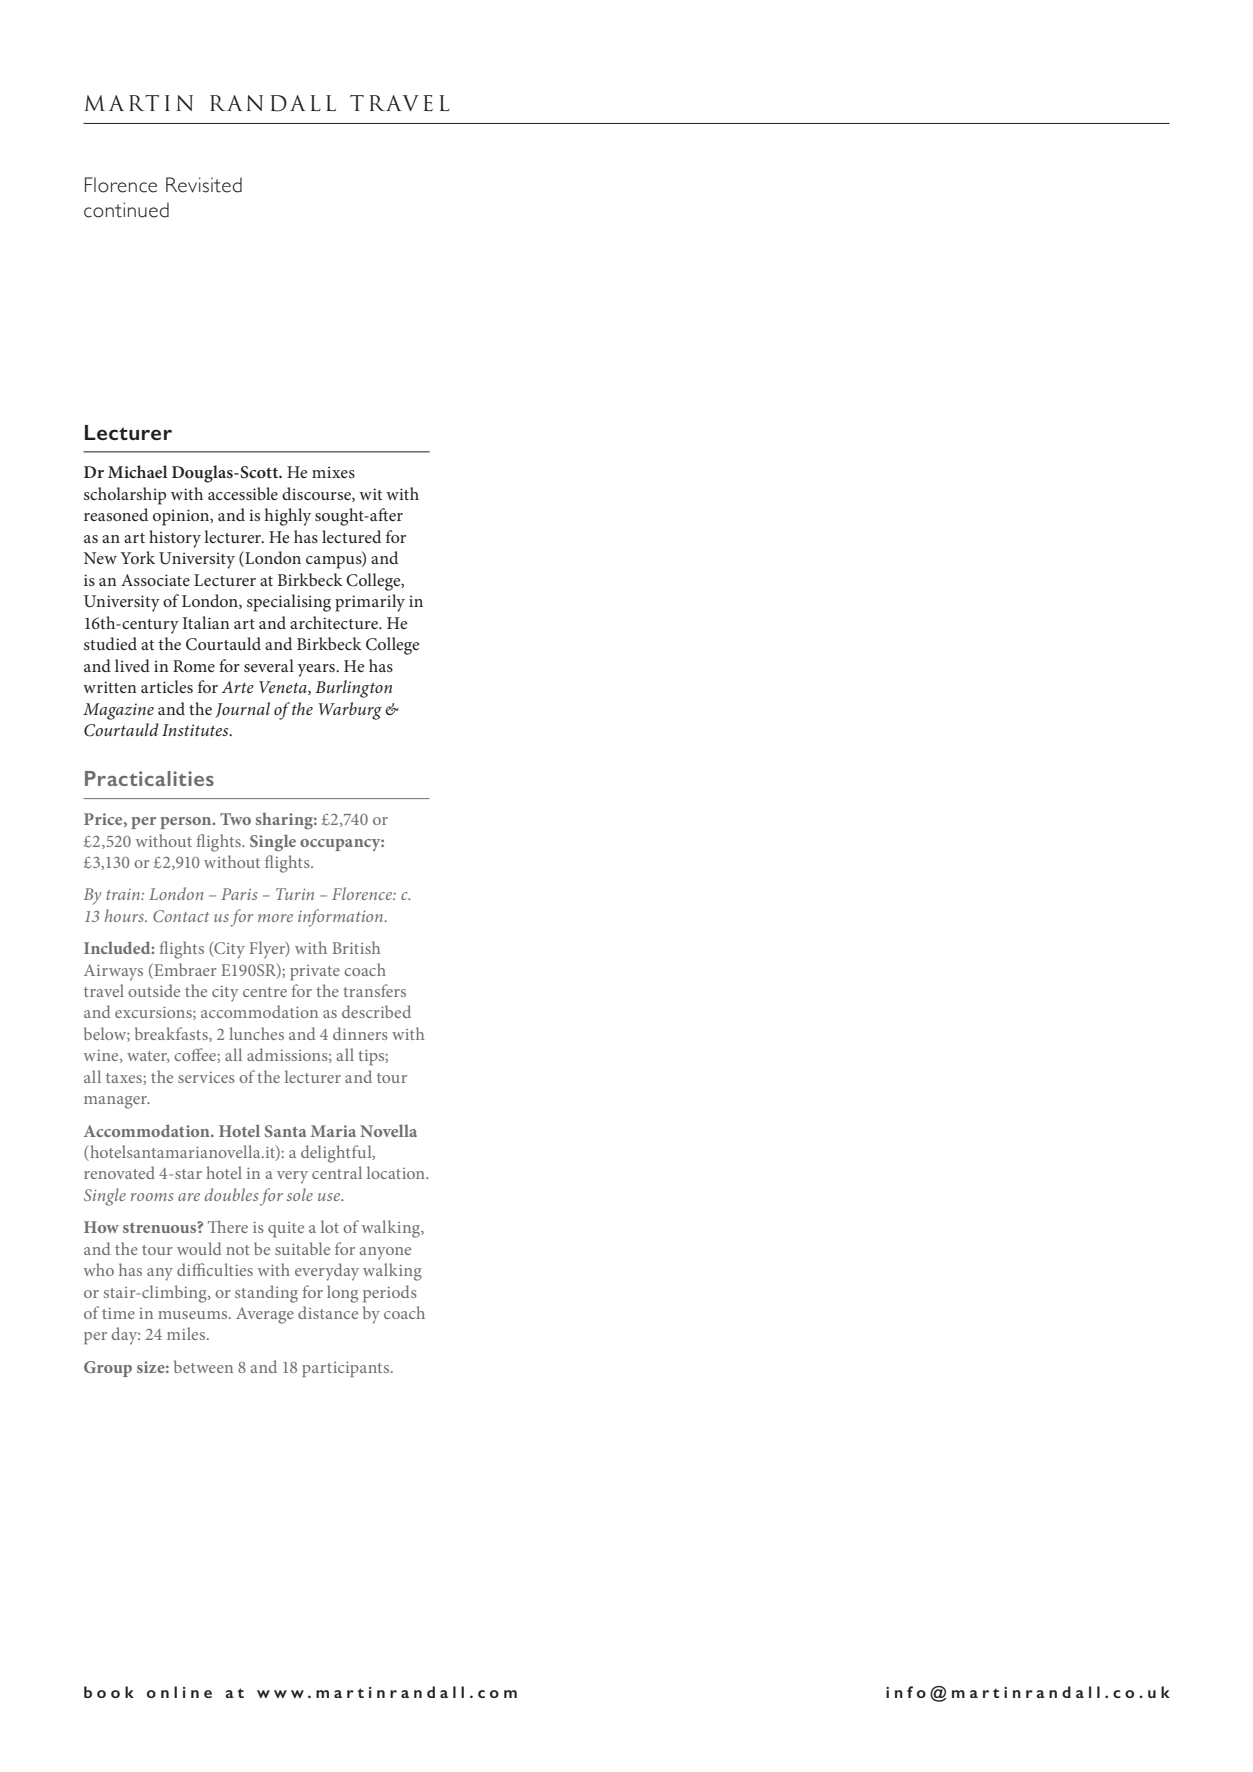 Image resolution: width=1253 pixels, height=1772 pixels. I want to click on hours, so click(125, 915).
